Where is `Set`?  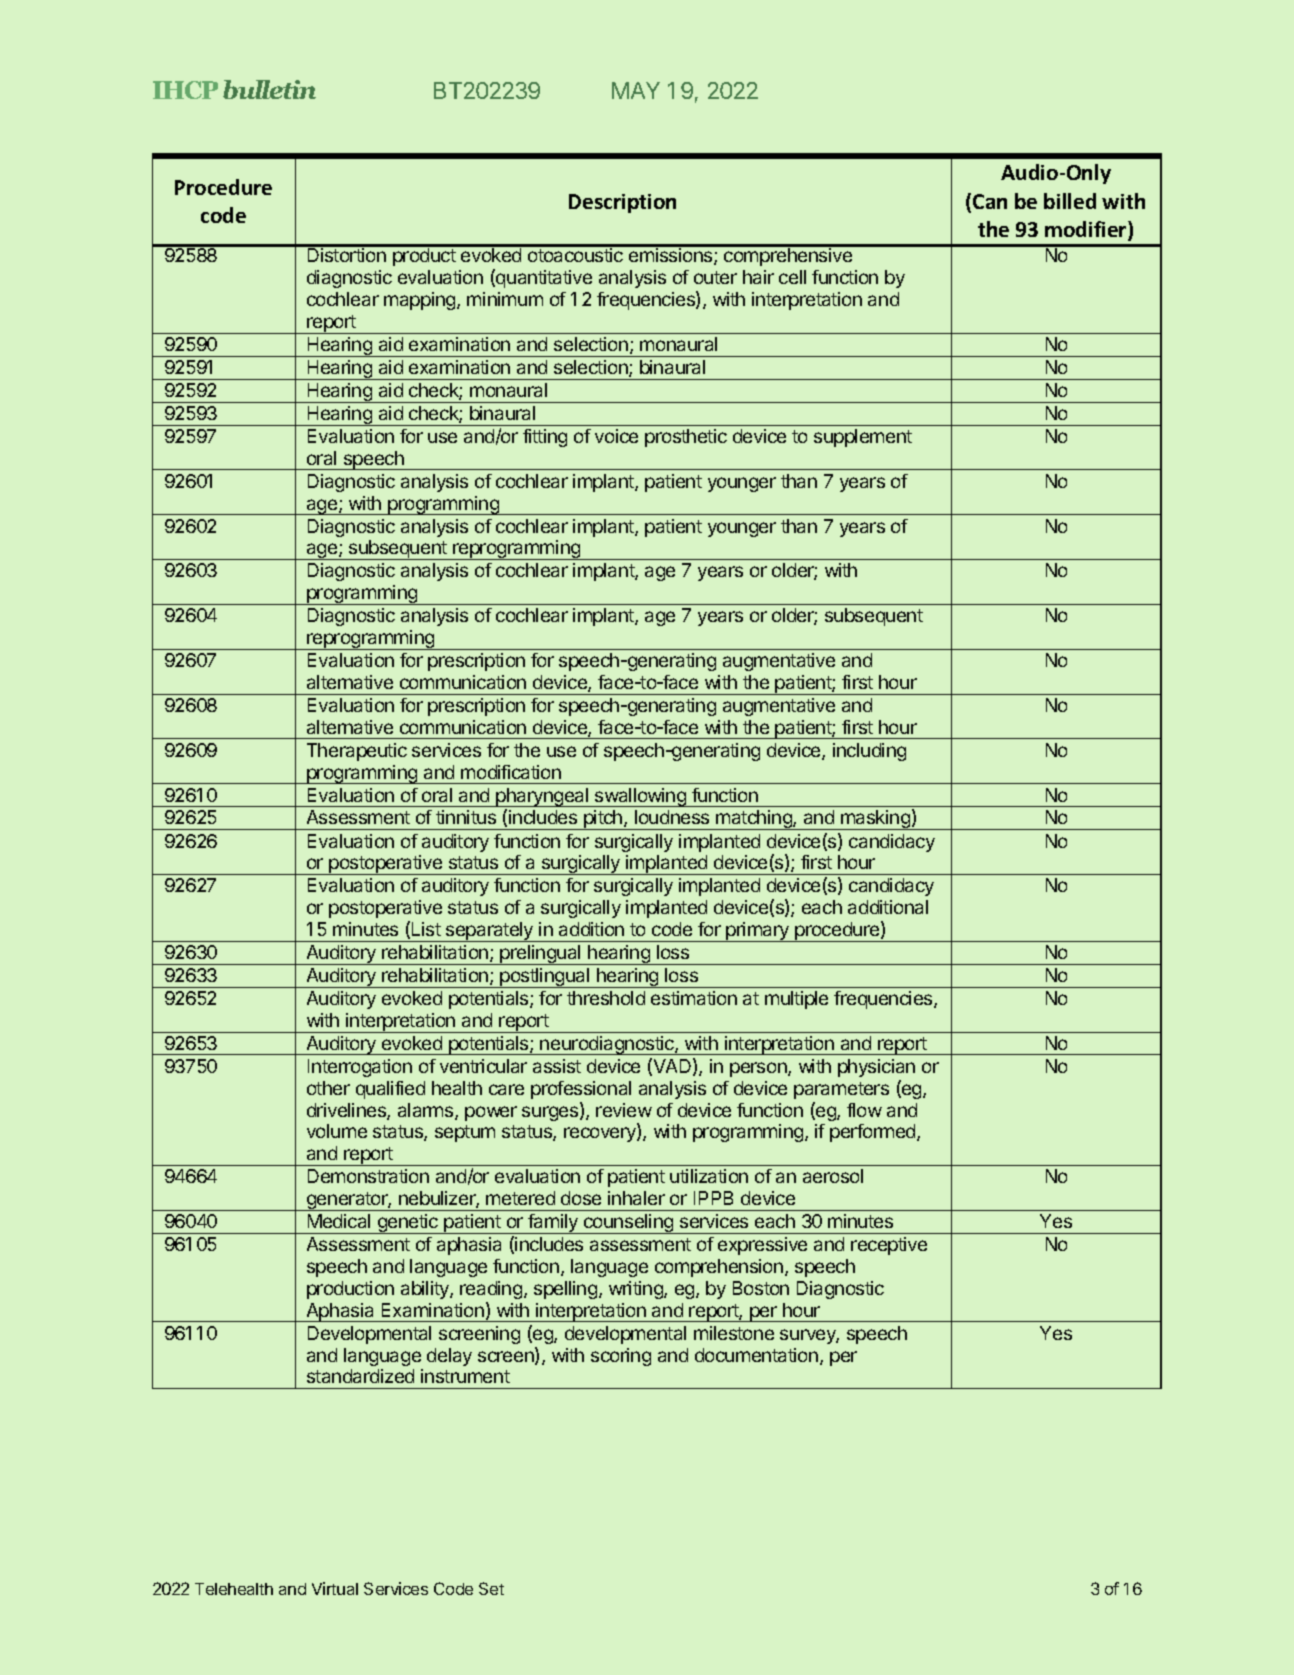
Set is located at coordinates (491, 1588).
